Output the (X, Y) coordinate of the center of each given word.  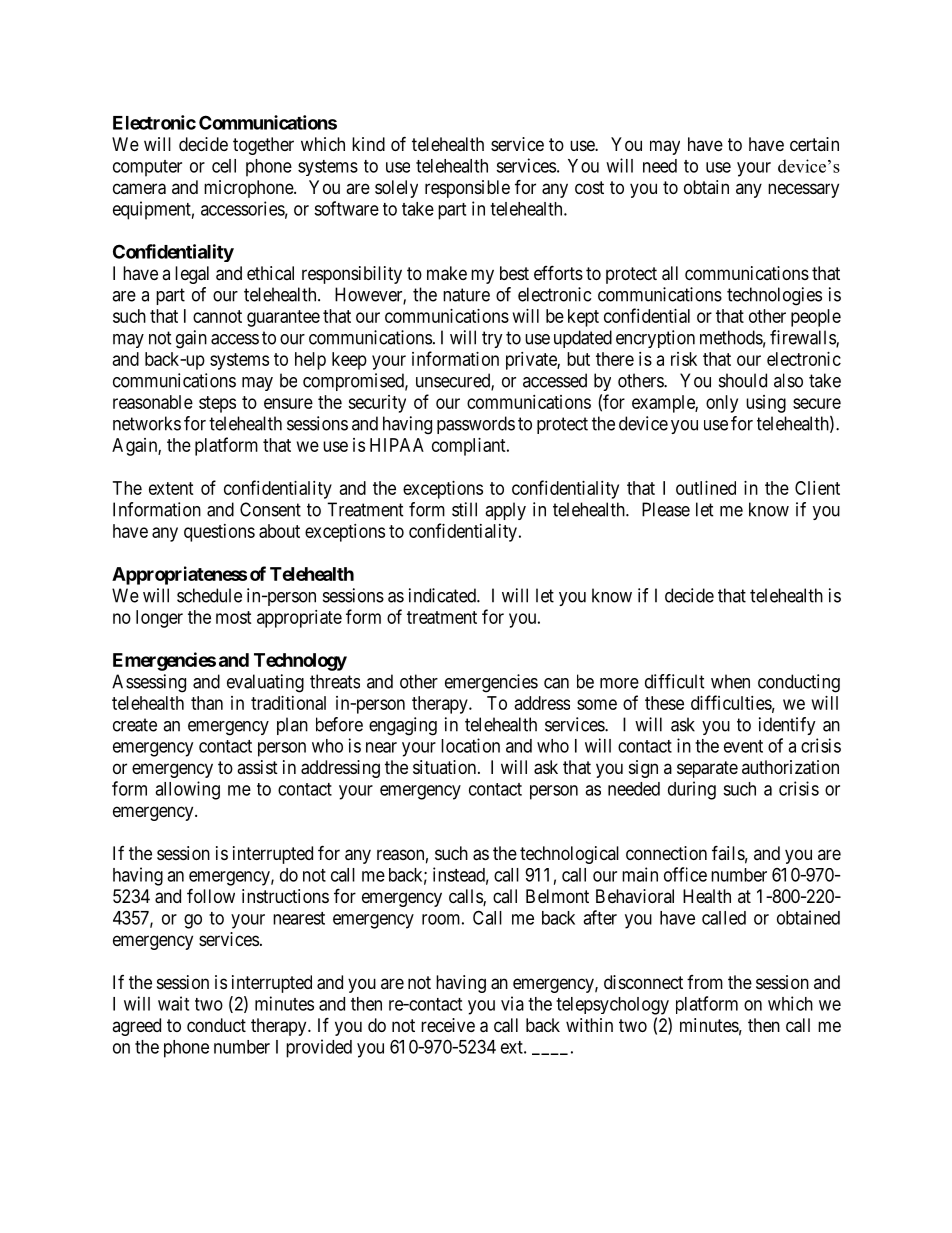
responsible (467, 189)
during (692, 790)
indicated (443, 595)
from (705, 982)
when (730, 681)
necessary (803, 190)
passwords (476, 425)
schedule (209, 595)
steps (217, 404)
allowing (187, 790)
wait (173, 1003)
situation (446, 767)
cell (224, 166)
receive (448, 1025)
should (743, 380)
